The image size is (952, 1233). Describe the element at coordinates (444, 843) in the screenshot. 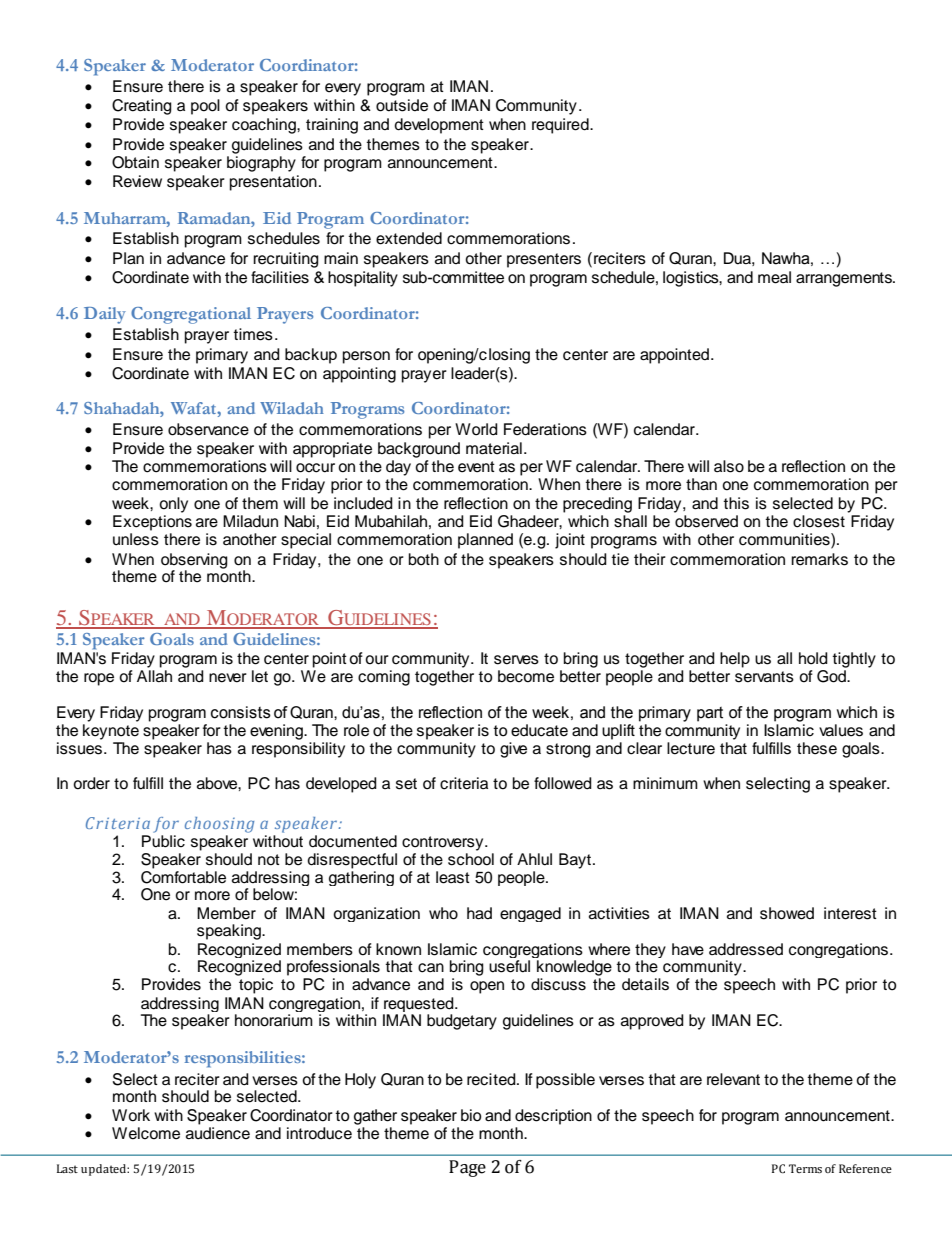

I see `controversy` at that location.
